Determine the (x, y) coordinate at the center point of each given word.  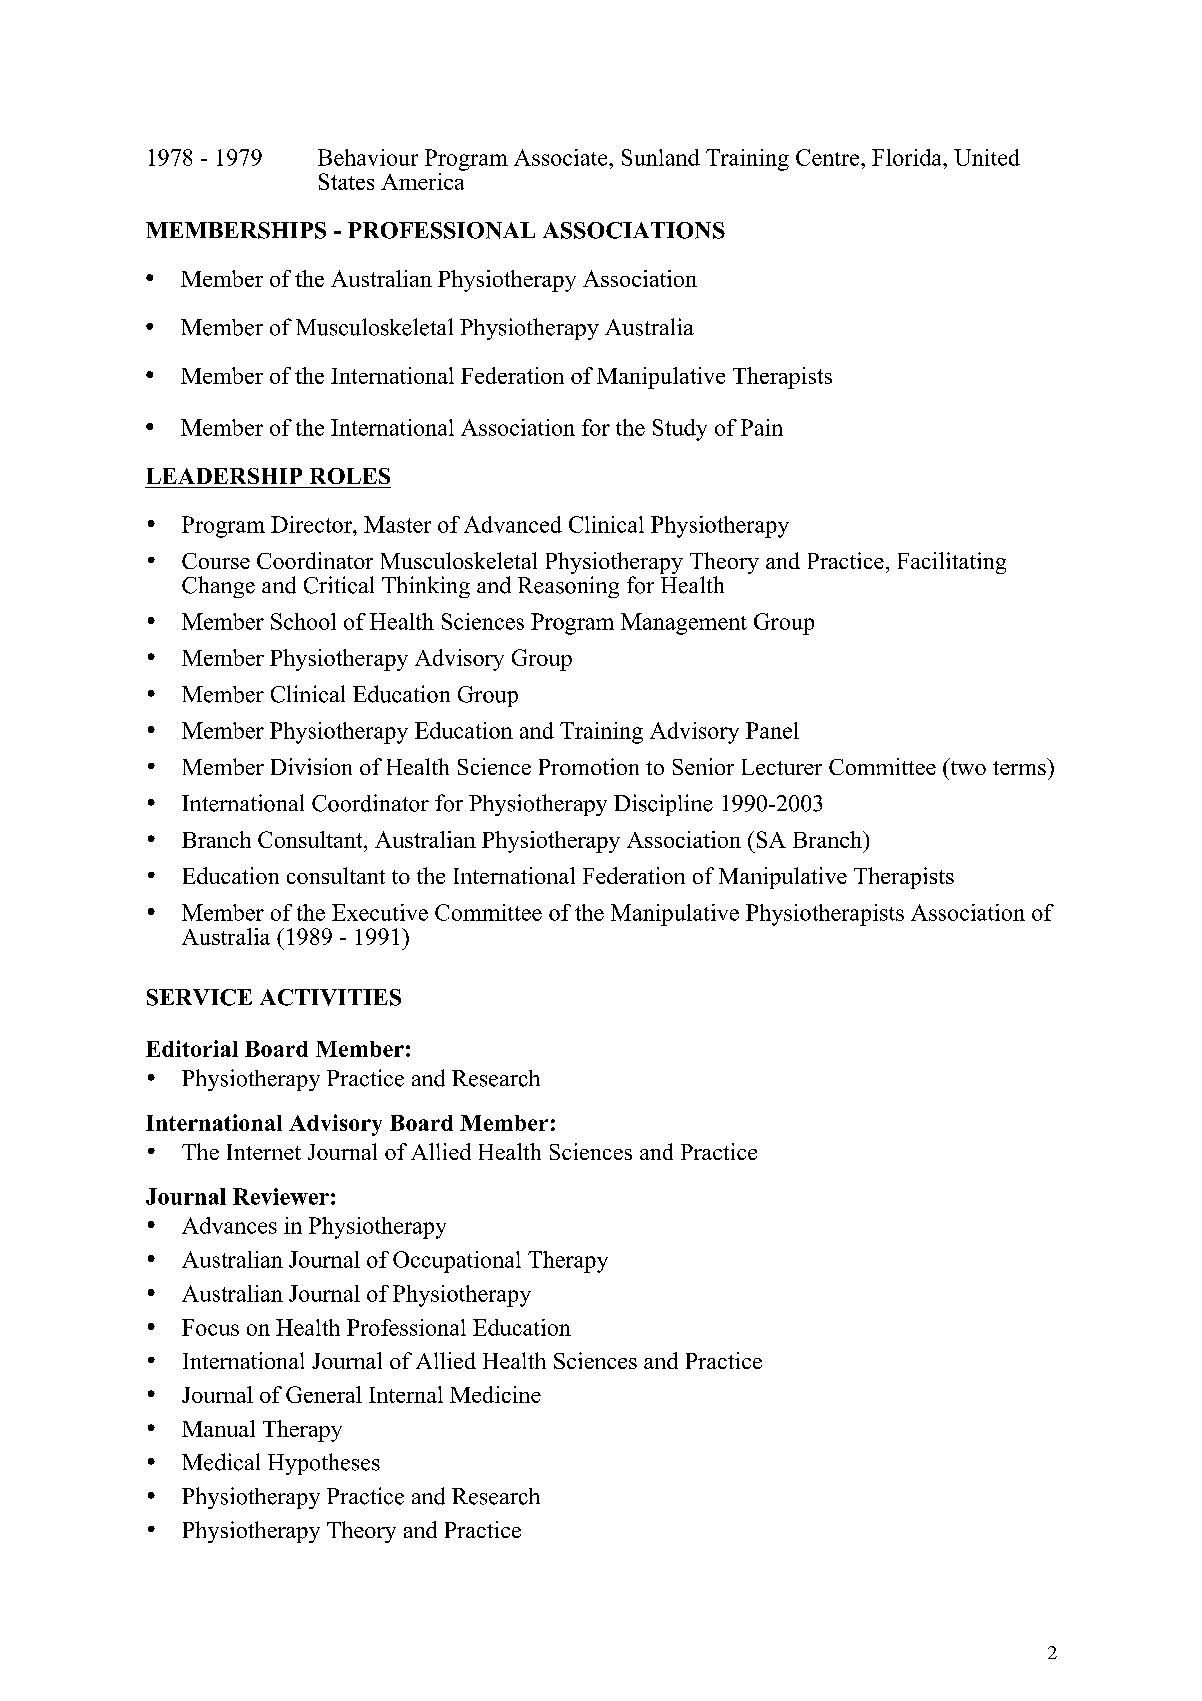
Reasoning (568, 587)
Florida (908, 157)
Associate (562, 157)
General (324, 1394)
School (303, 621)
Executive (380, 912)
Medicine (495, 1394)
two (967, 766)
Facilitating (952, 563)
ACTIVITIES (330, 997)
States (346, 181)
